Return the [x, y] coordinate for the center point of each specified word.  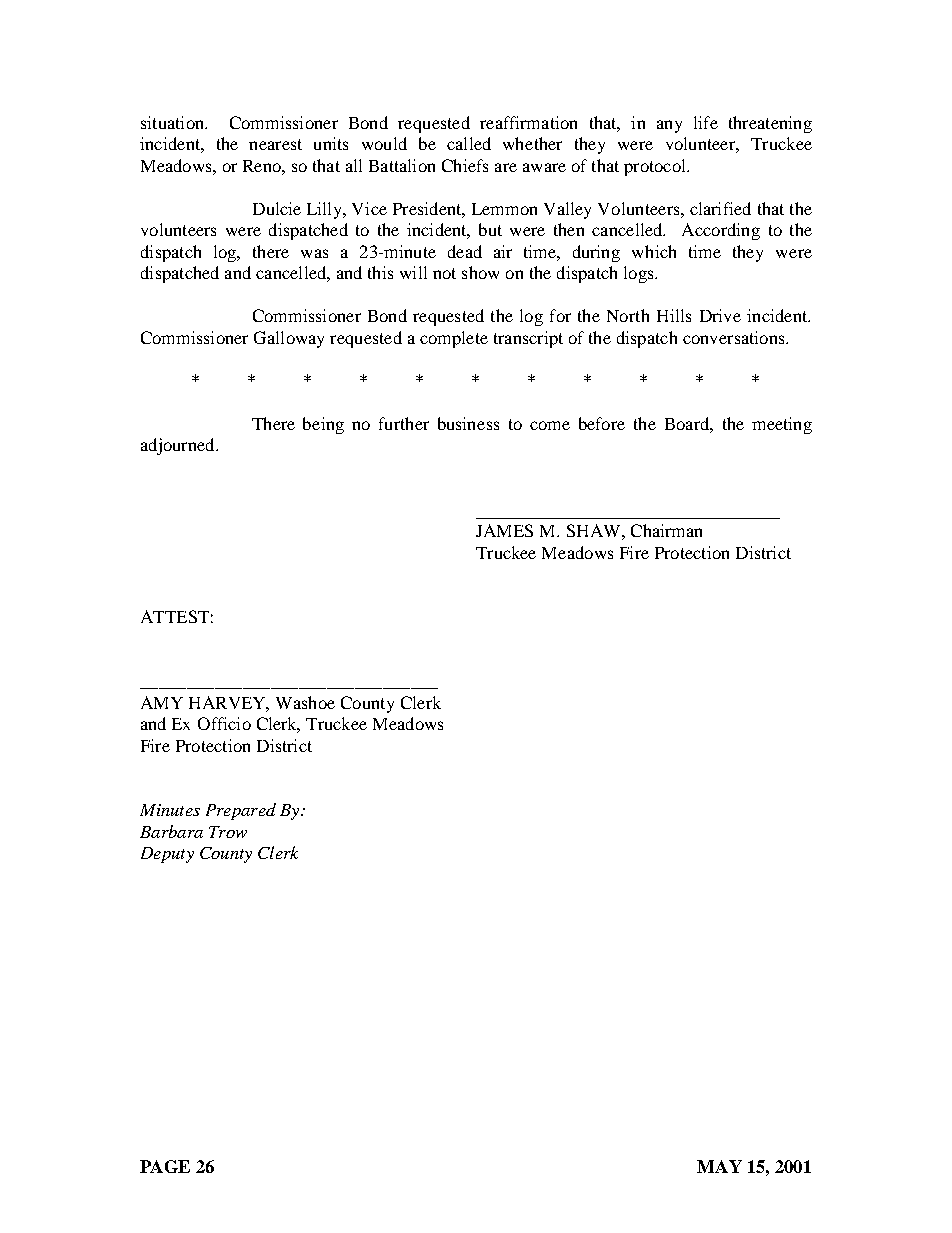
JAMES [504, 530]
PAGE [165, 1166]
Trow [228, 832]
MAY [719, 1166]
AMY [162, 702]
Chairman [666, 530]
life [706, 122]
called [469, 143]
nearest [275, 144]
